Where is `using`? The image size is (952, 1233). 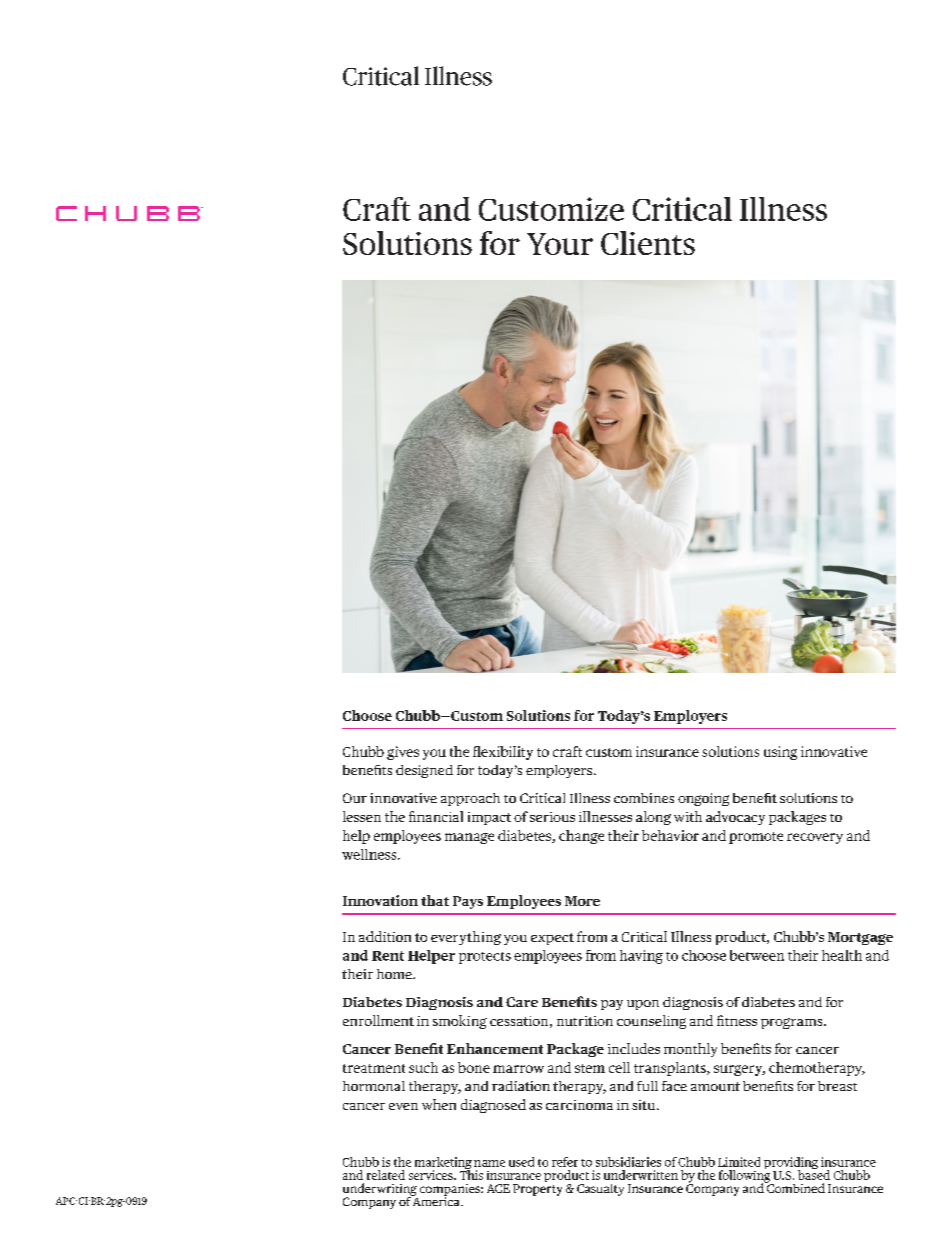
using is located at coordinates (780, 753).
